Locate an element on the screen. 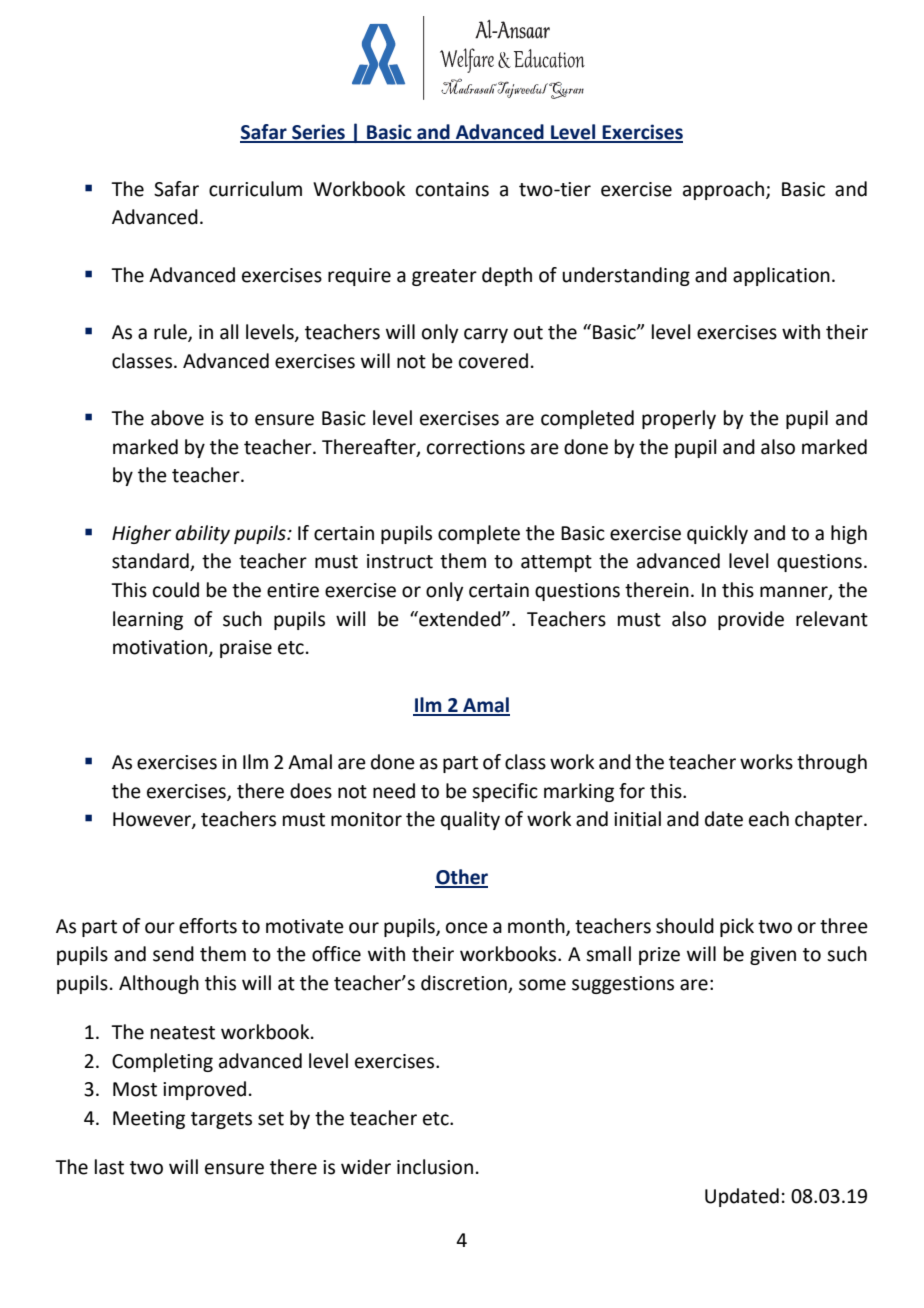 Image resolution: width=924 pixels, height=1308 pixels. targets is located at coordinates (221, 1120).
